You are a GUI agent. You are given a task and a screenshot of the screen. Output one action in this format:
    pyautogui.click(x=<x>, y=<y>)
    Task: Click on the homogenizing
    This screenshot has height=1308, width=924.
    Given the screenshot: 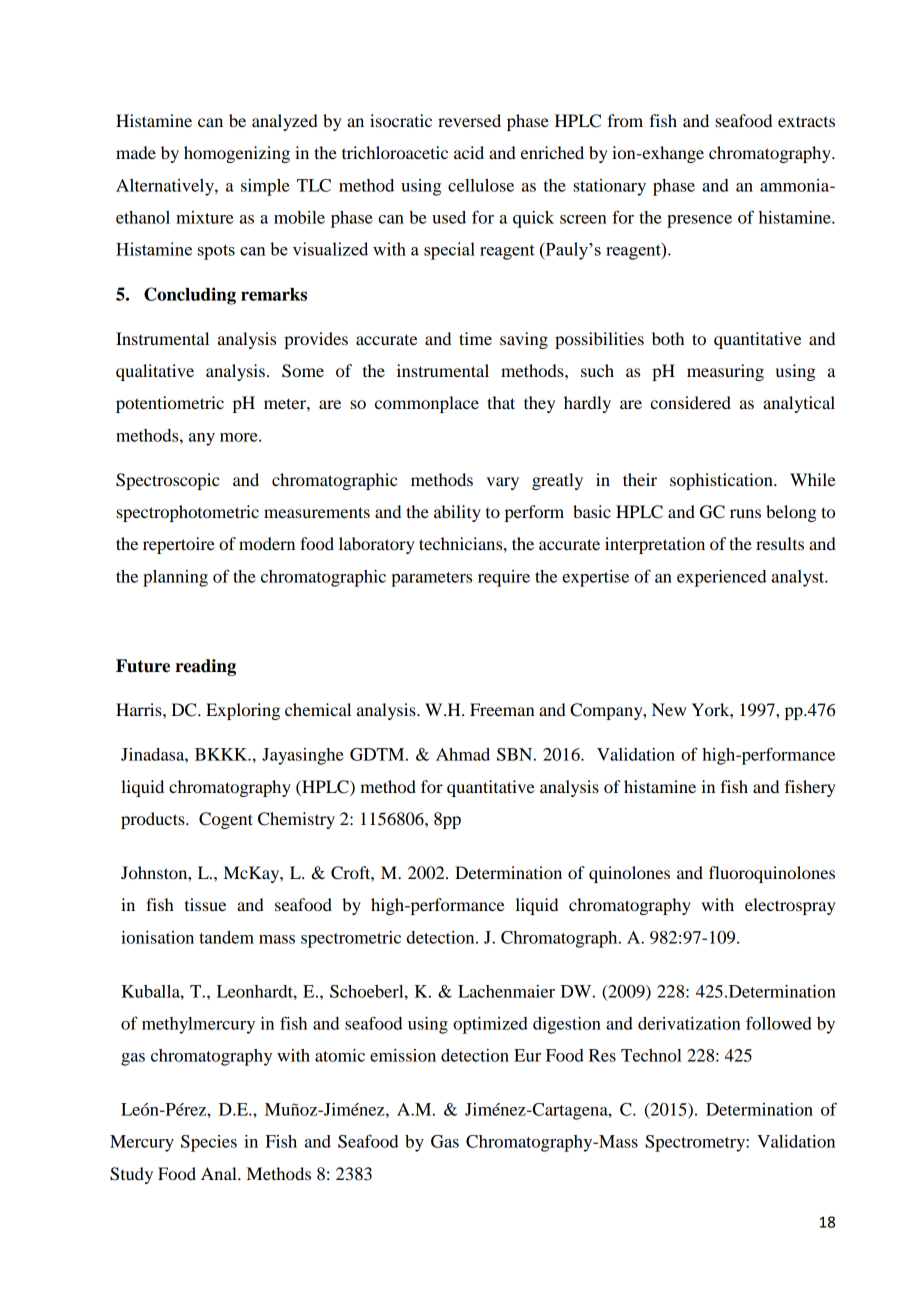 What is the action you would take?
    pyautogui.click(x=237, y=154)
